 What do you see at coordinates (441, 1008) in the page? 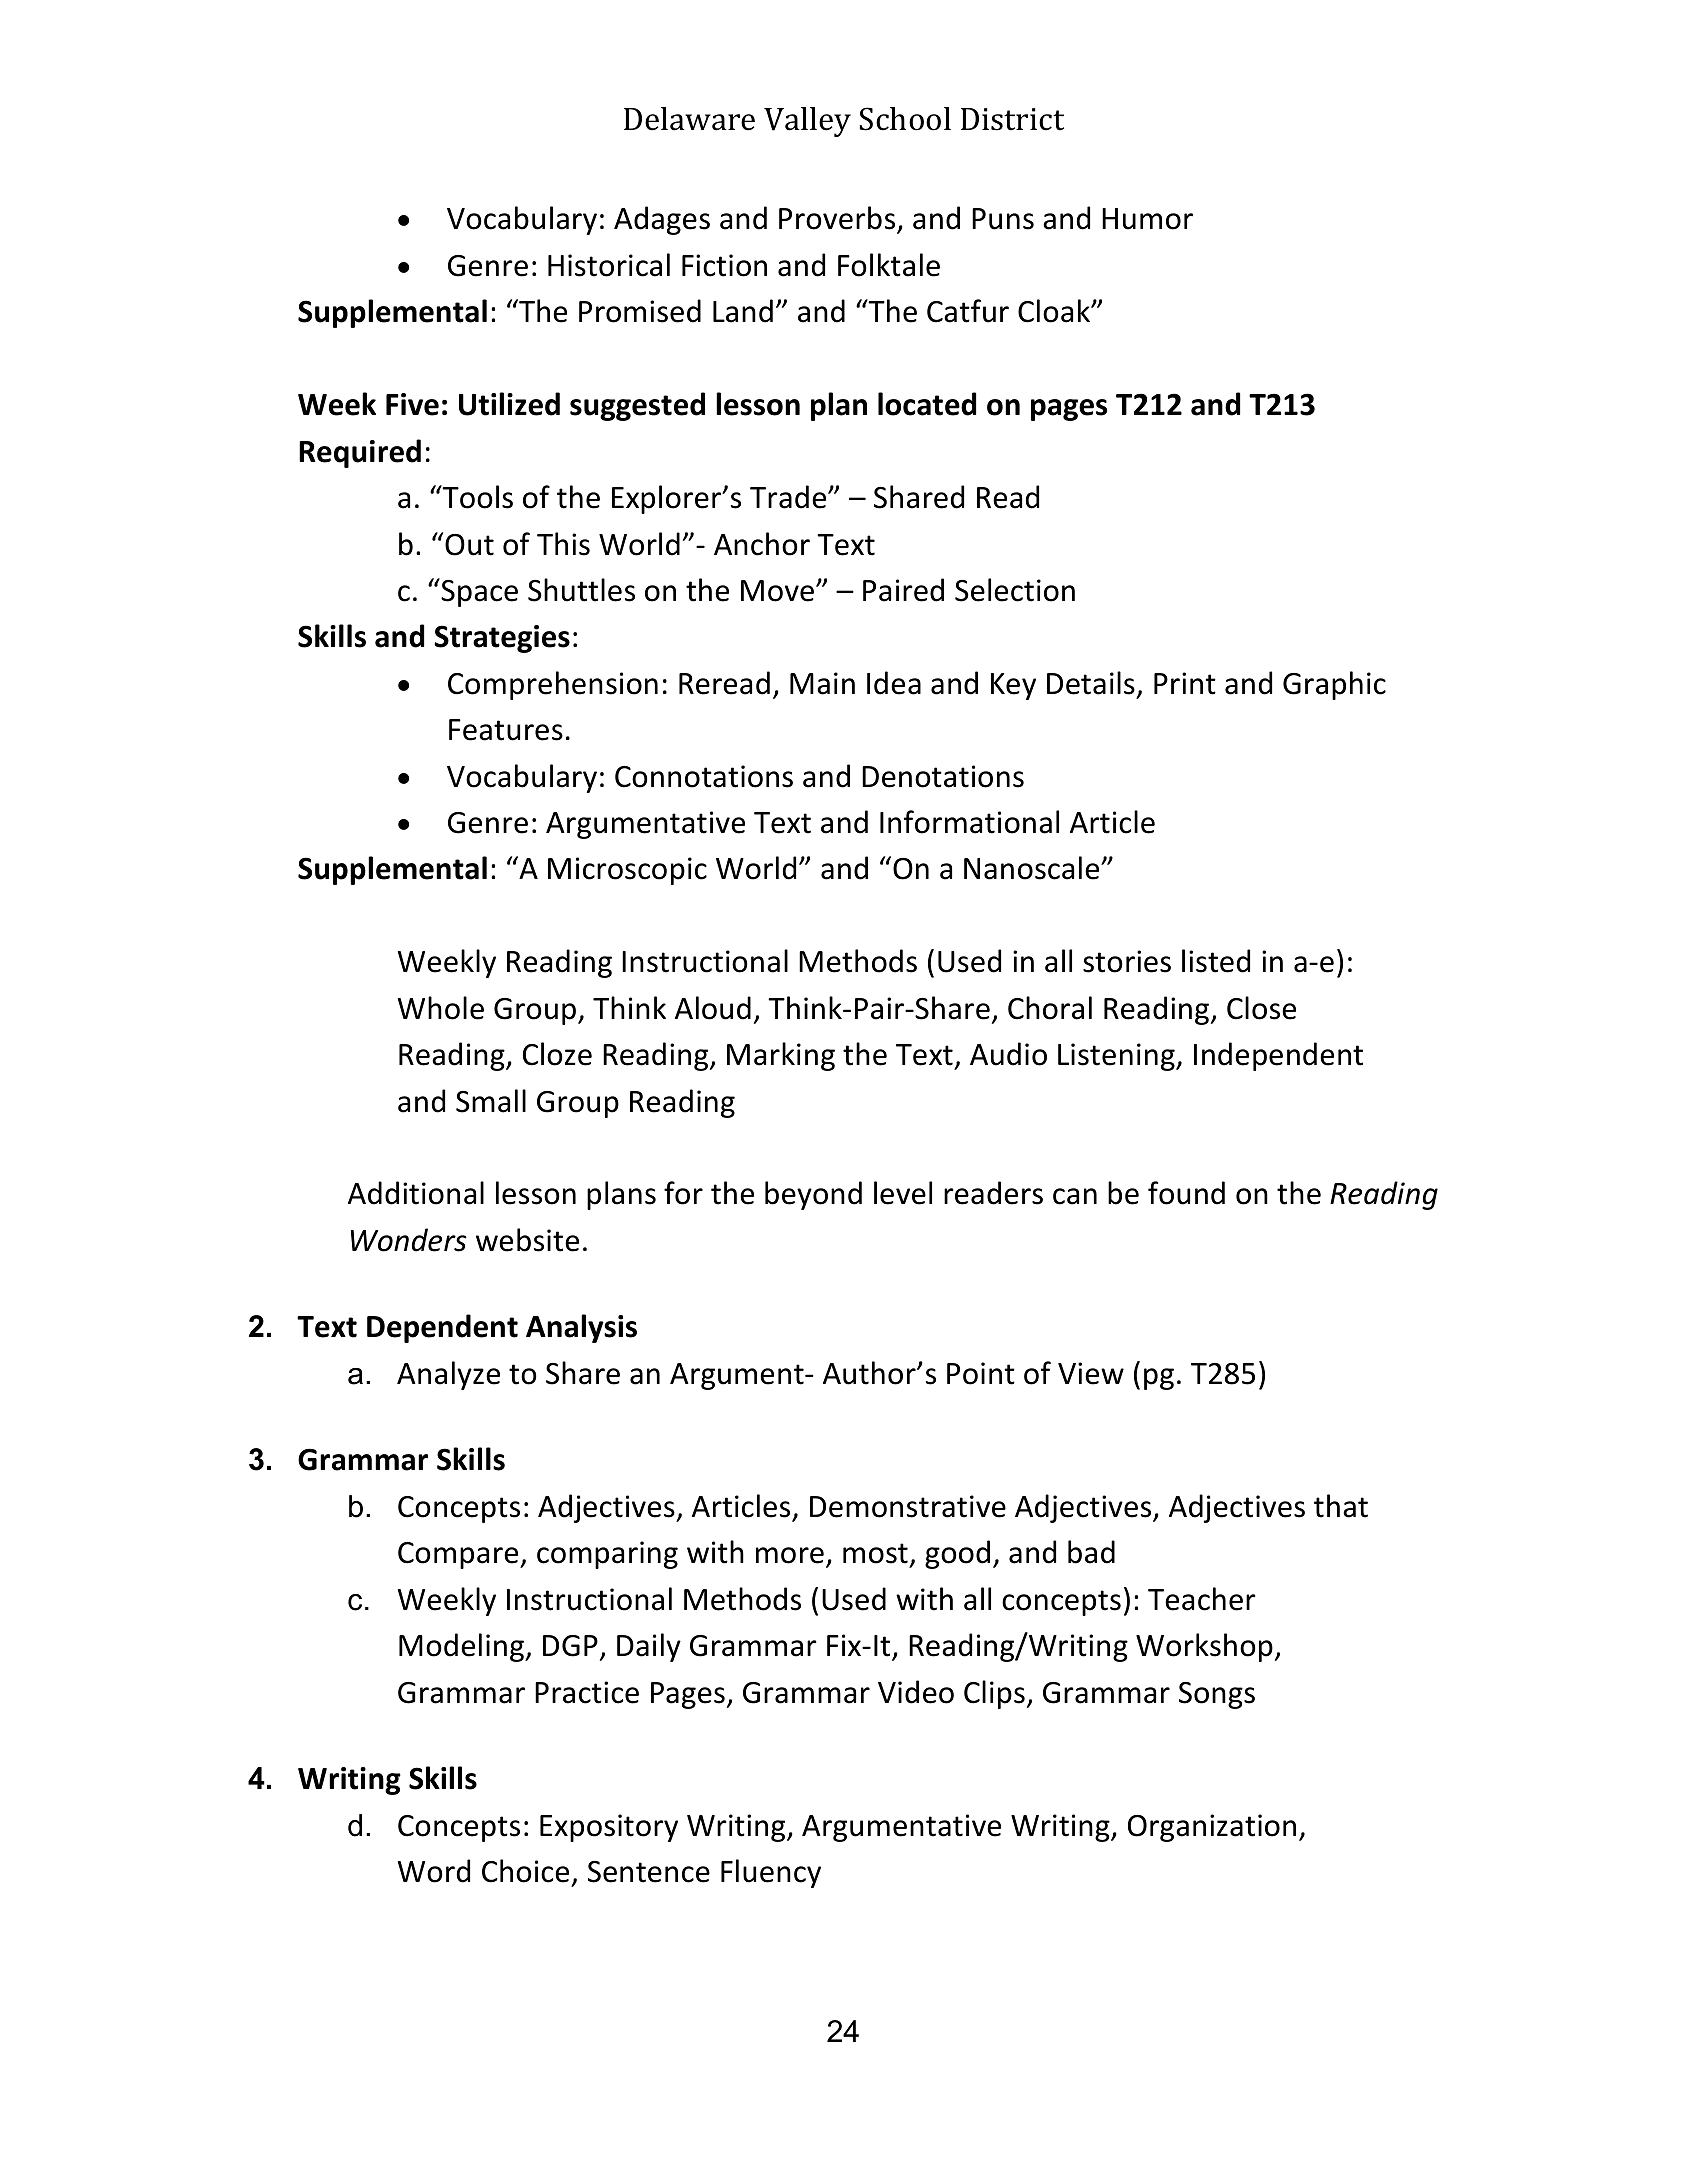
I see `Whole` at bounding box center [441, 1008].
